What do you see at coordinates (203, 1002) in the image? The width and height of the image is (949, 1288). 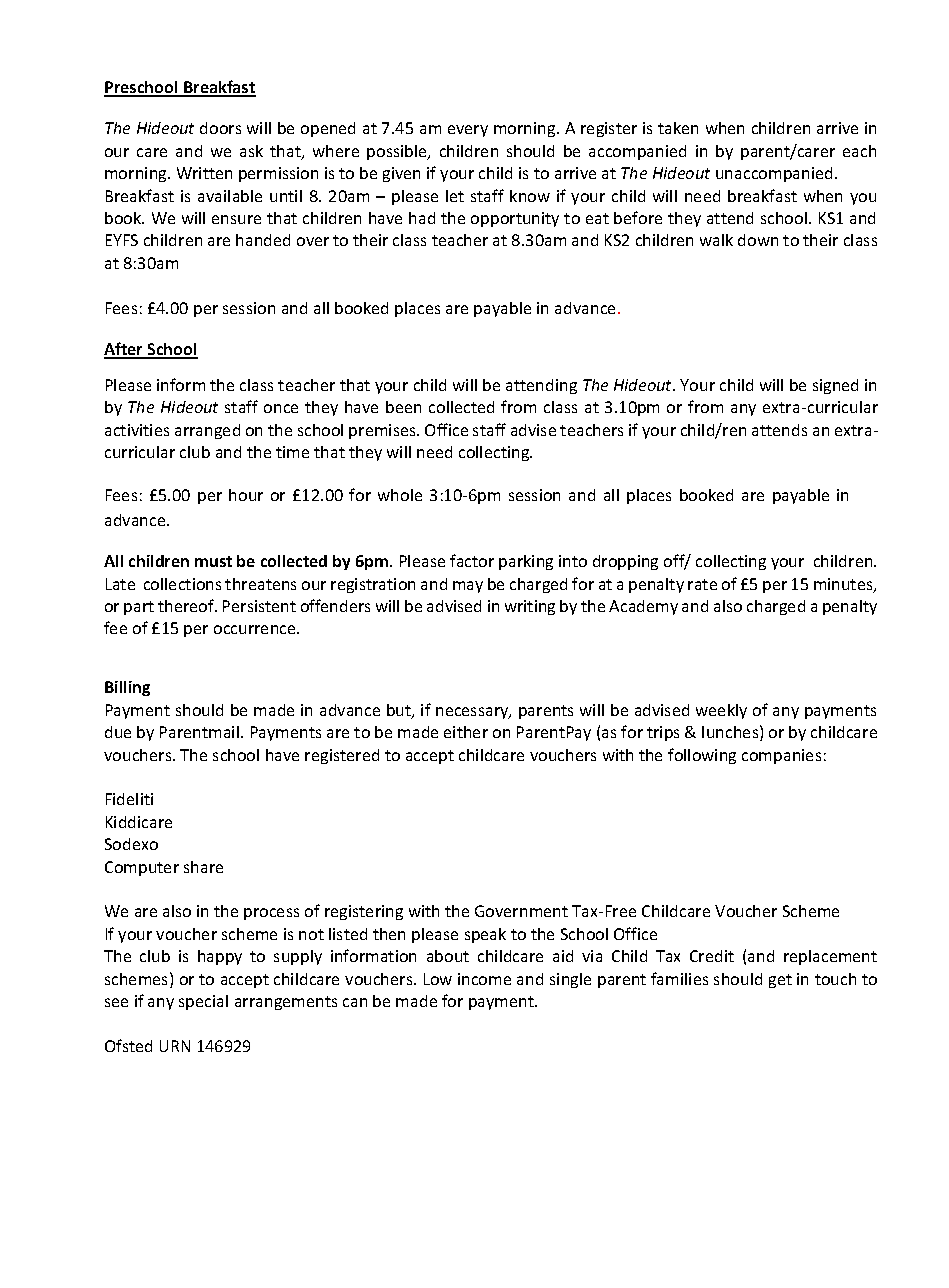 I see `special` at bounding box center [203, 1002].
